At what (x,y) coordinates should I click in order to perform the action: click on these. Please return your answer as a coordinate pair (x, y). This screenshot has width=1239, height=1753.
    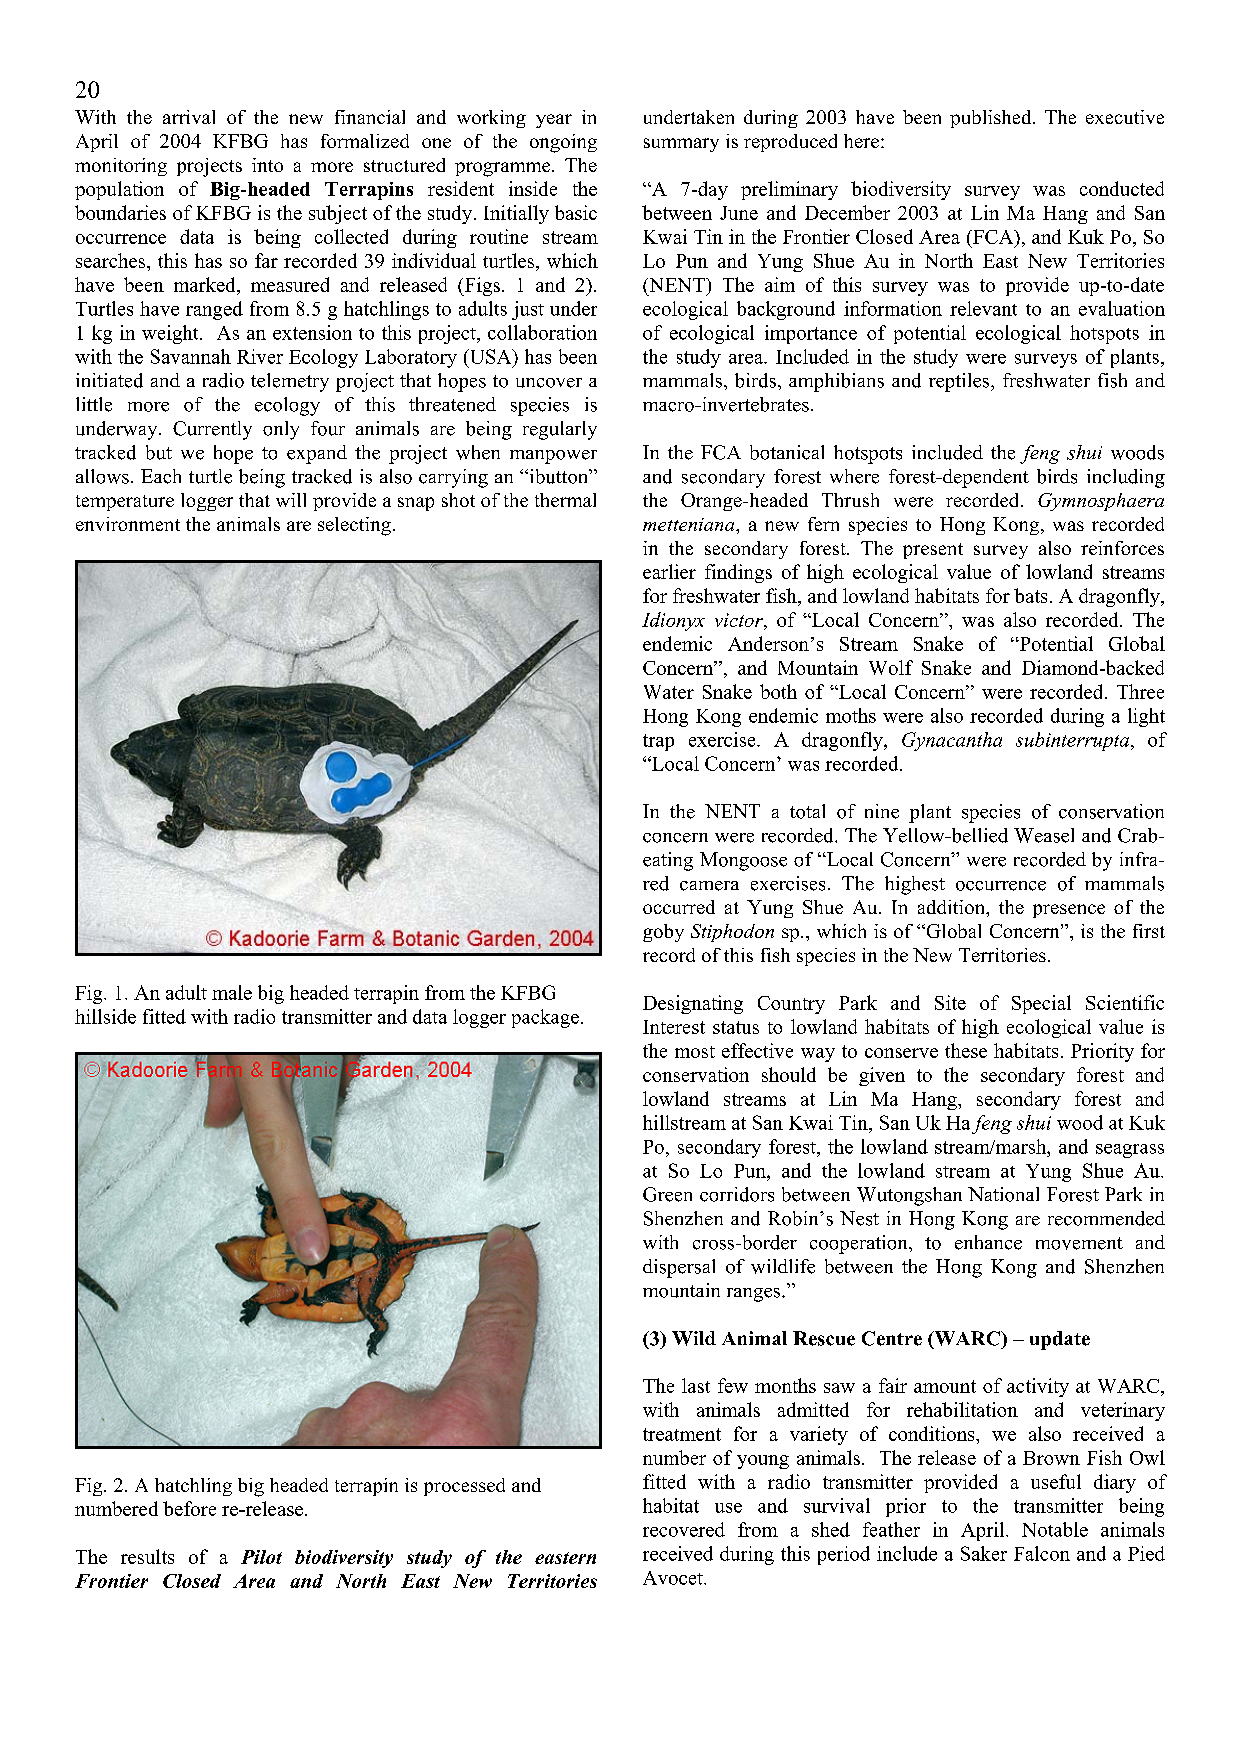
    Looking at the image, I should click on (966, 1050).
